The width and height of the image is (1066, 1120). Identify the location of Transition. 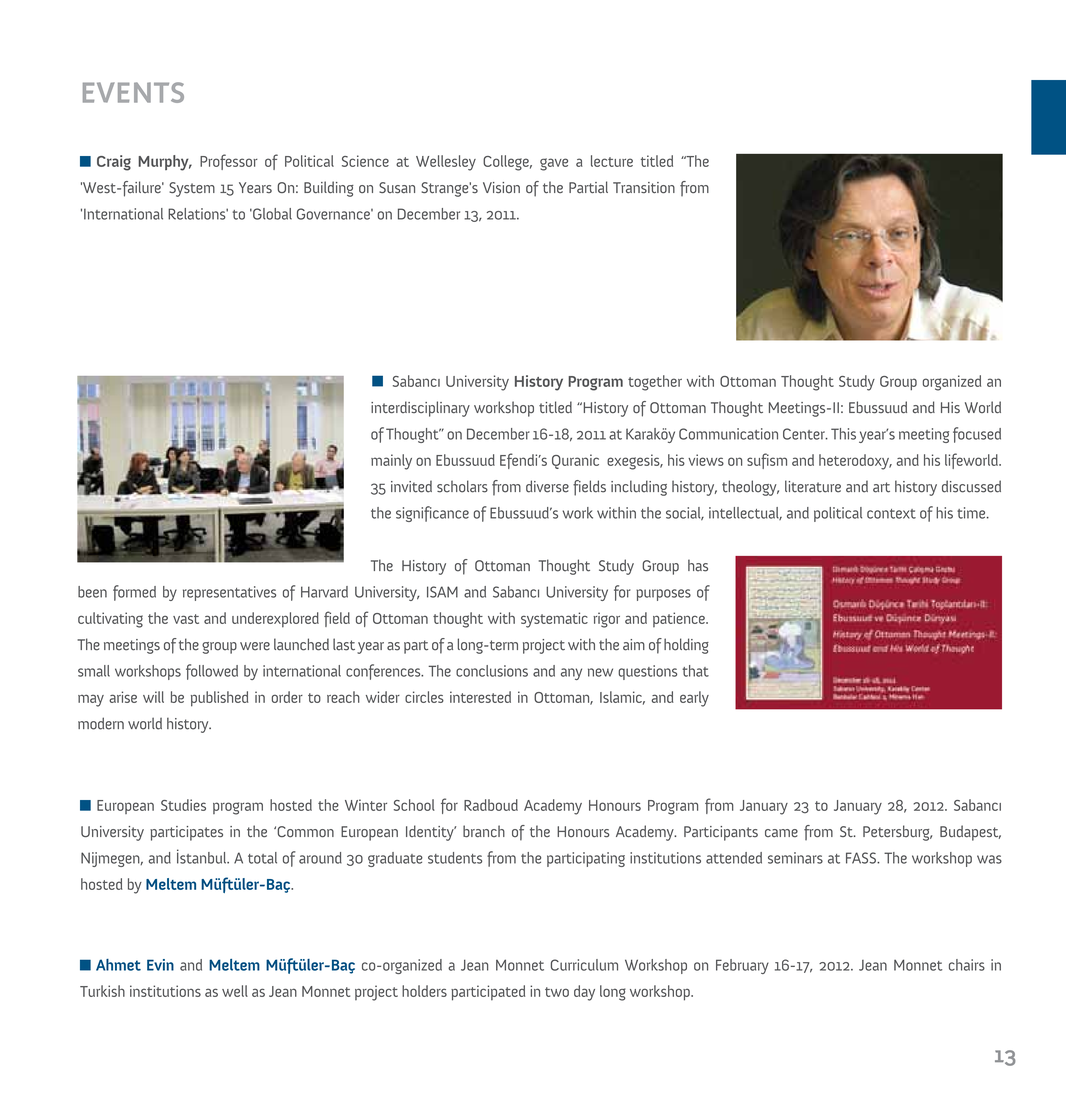
(644, 187).
